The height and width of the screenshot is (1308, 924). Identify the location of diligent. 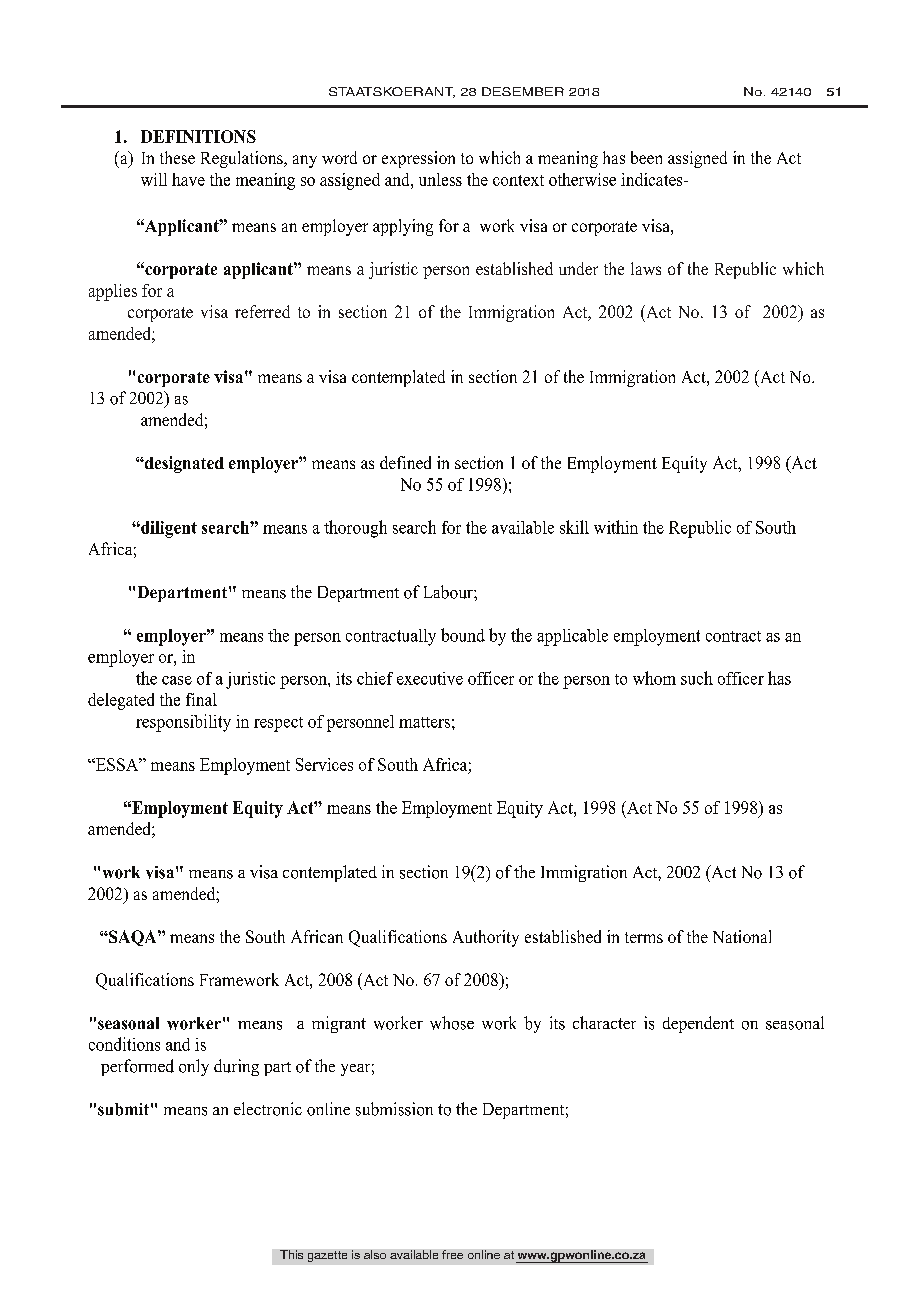
(168, 529).
